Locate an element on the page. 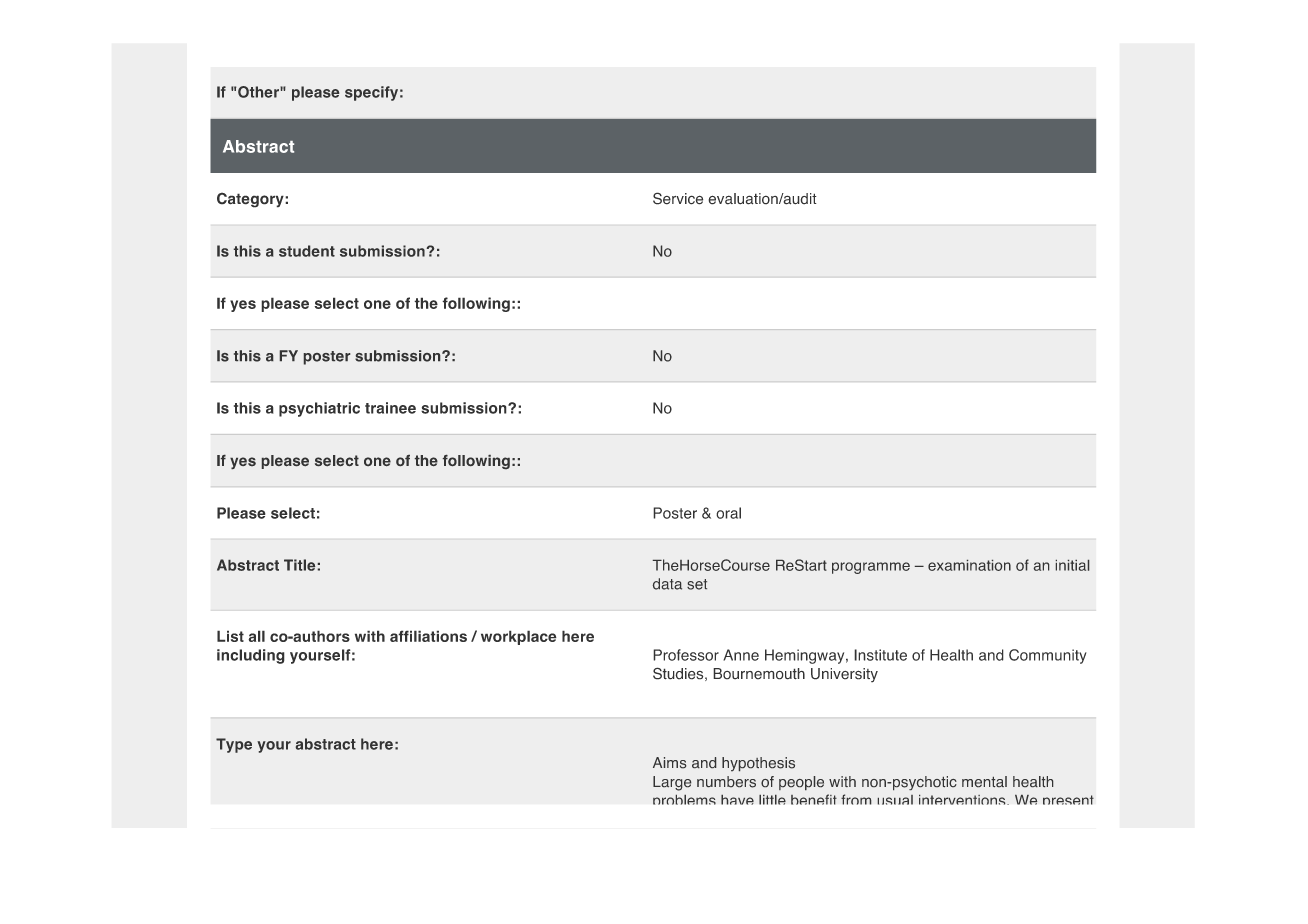 The image size is (1308, 924). examination is located at coordinates (969, 565).
